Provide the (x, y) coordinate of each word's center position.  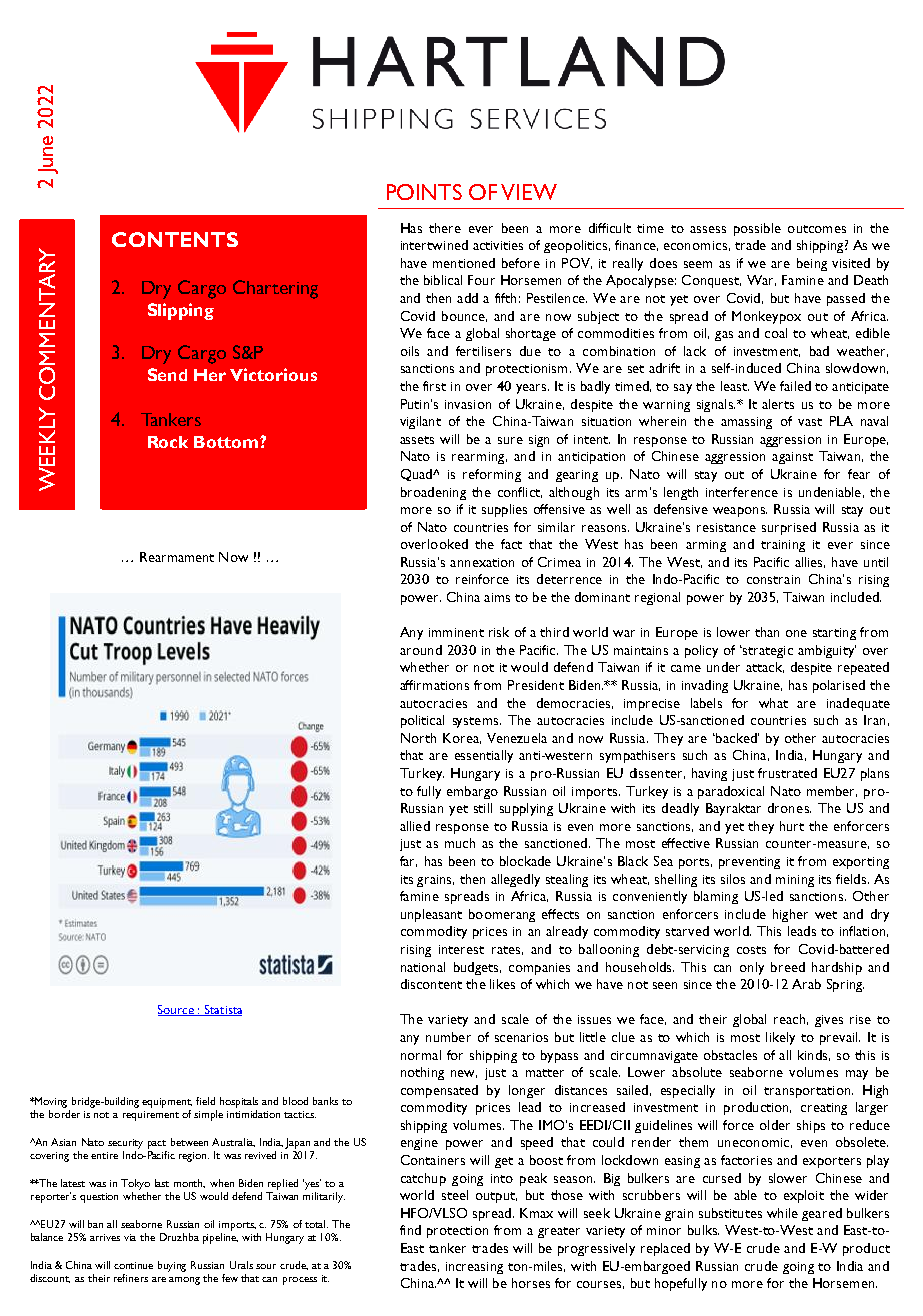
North (418, 738)
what (773, 703)
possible (757, 229)
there (445, 228)
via (130, 1237)
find (410, 1230)
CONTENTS (175, 239)
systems (475, 722)
